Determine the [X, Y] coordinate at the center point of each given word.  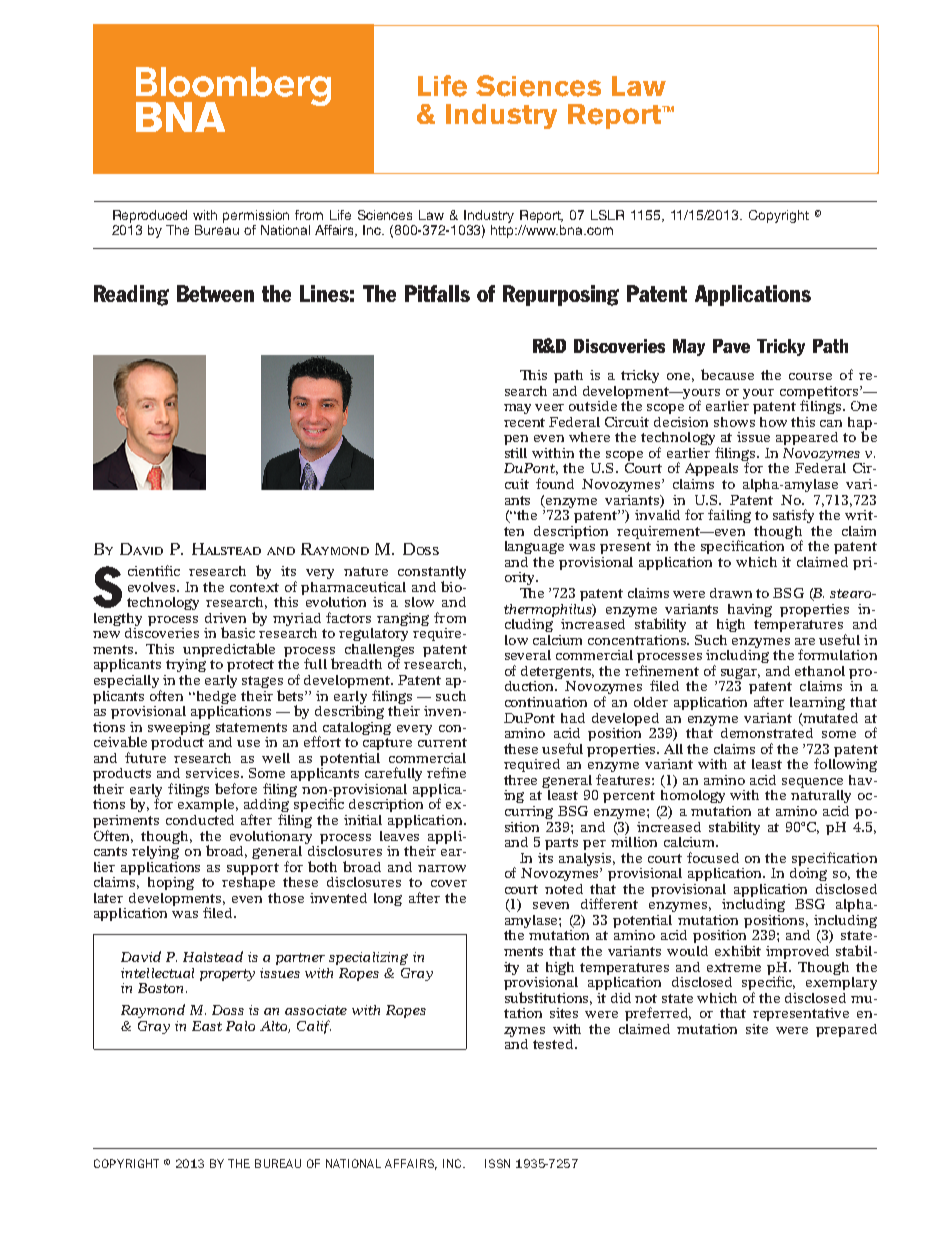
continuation [546, 702]
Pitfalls [437, 293]
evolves [153, 587]
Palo [240, 1026]
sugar [739, 675]
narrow [442, 868]
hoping [171, 883]
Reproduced [150, 216]
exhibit [738, 950]
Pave [731, 346]
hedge [216, 695]
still [516, 453]
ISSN [497, 1163]
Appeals [711, 469]
